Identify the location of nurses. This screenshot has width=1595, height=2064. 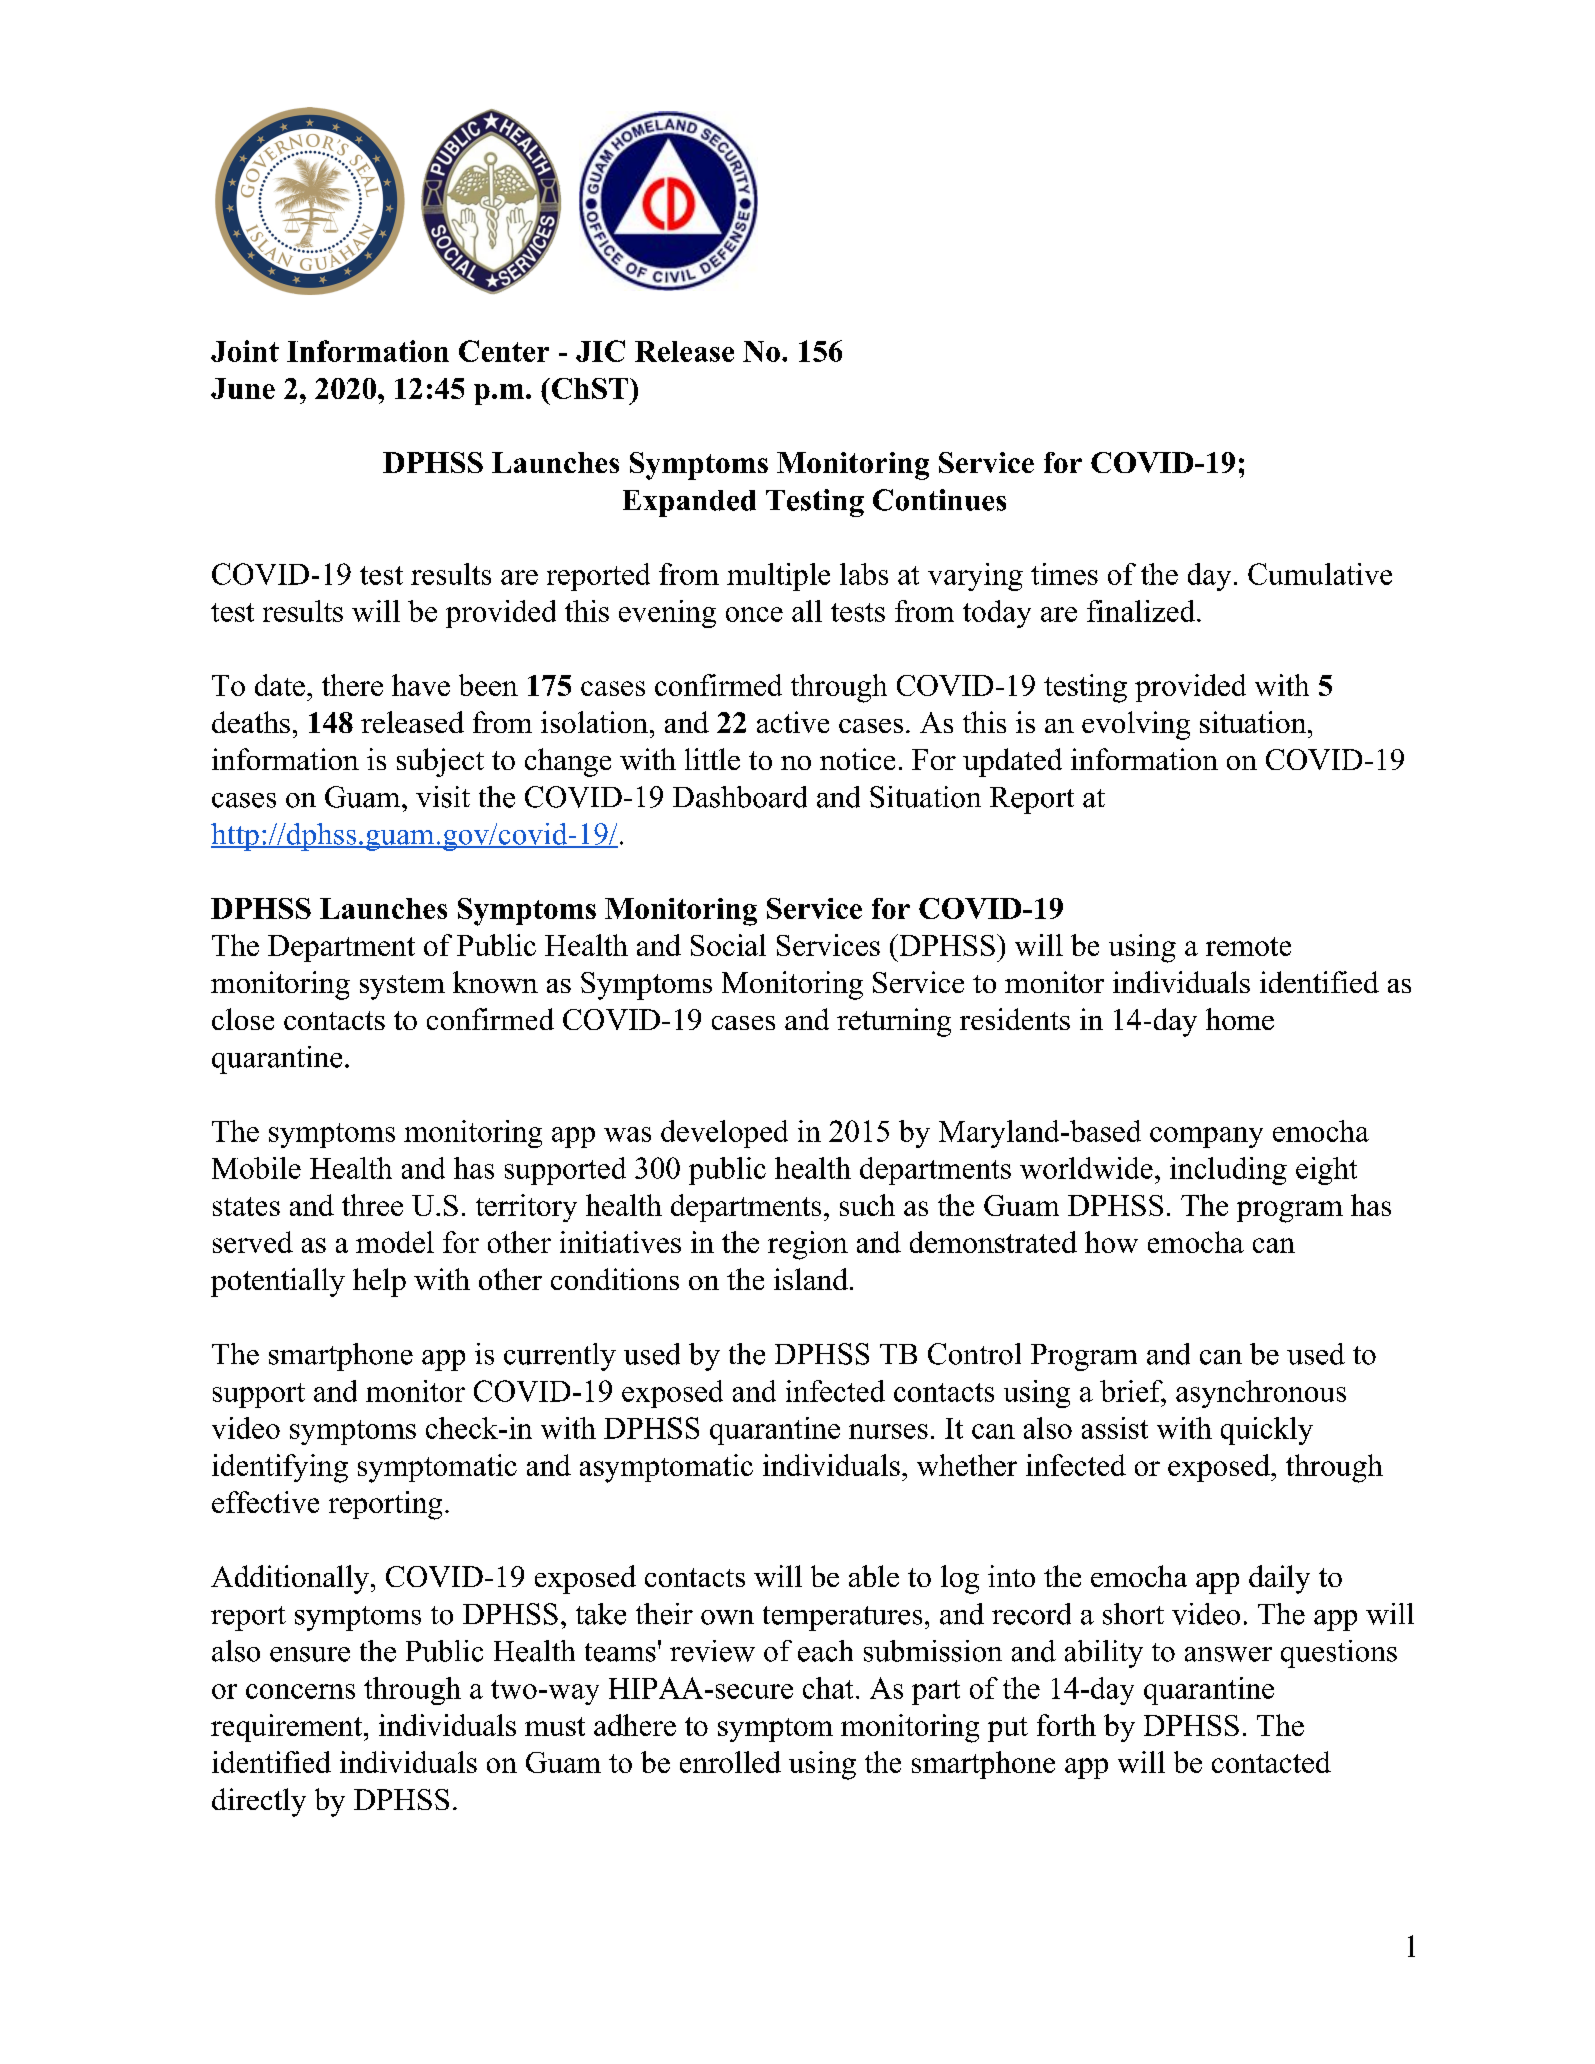
(888, 1431).
